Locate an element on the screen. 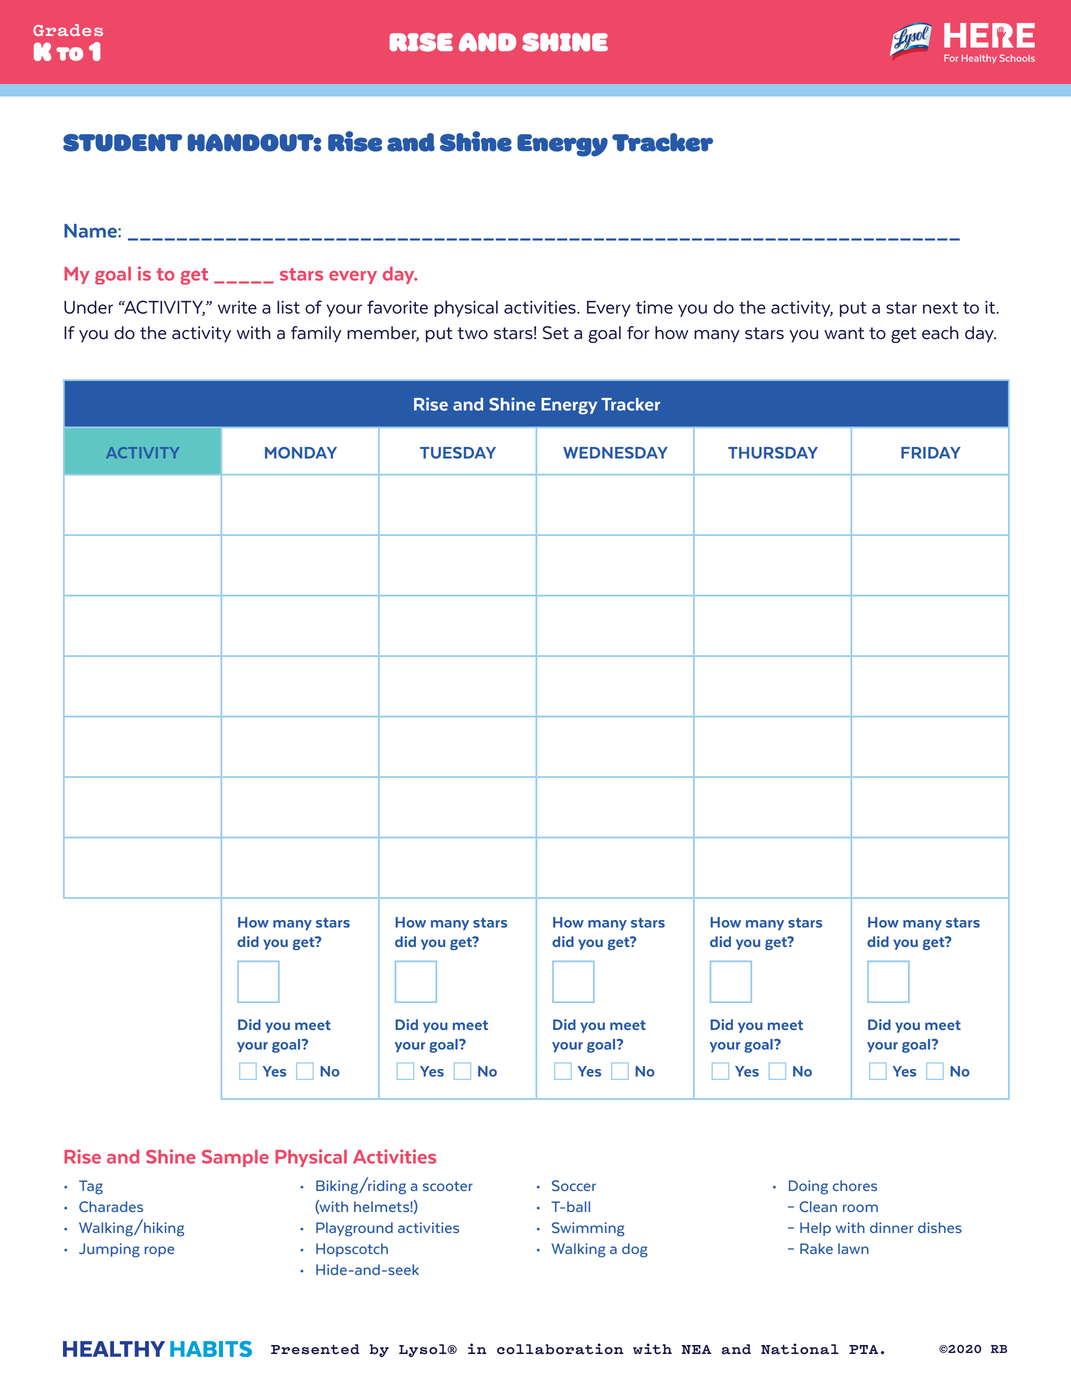  collaboration is located at coordinates (560, 1349).
